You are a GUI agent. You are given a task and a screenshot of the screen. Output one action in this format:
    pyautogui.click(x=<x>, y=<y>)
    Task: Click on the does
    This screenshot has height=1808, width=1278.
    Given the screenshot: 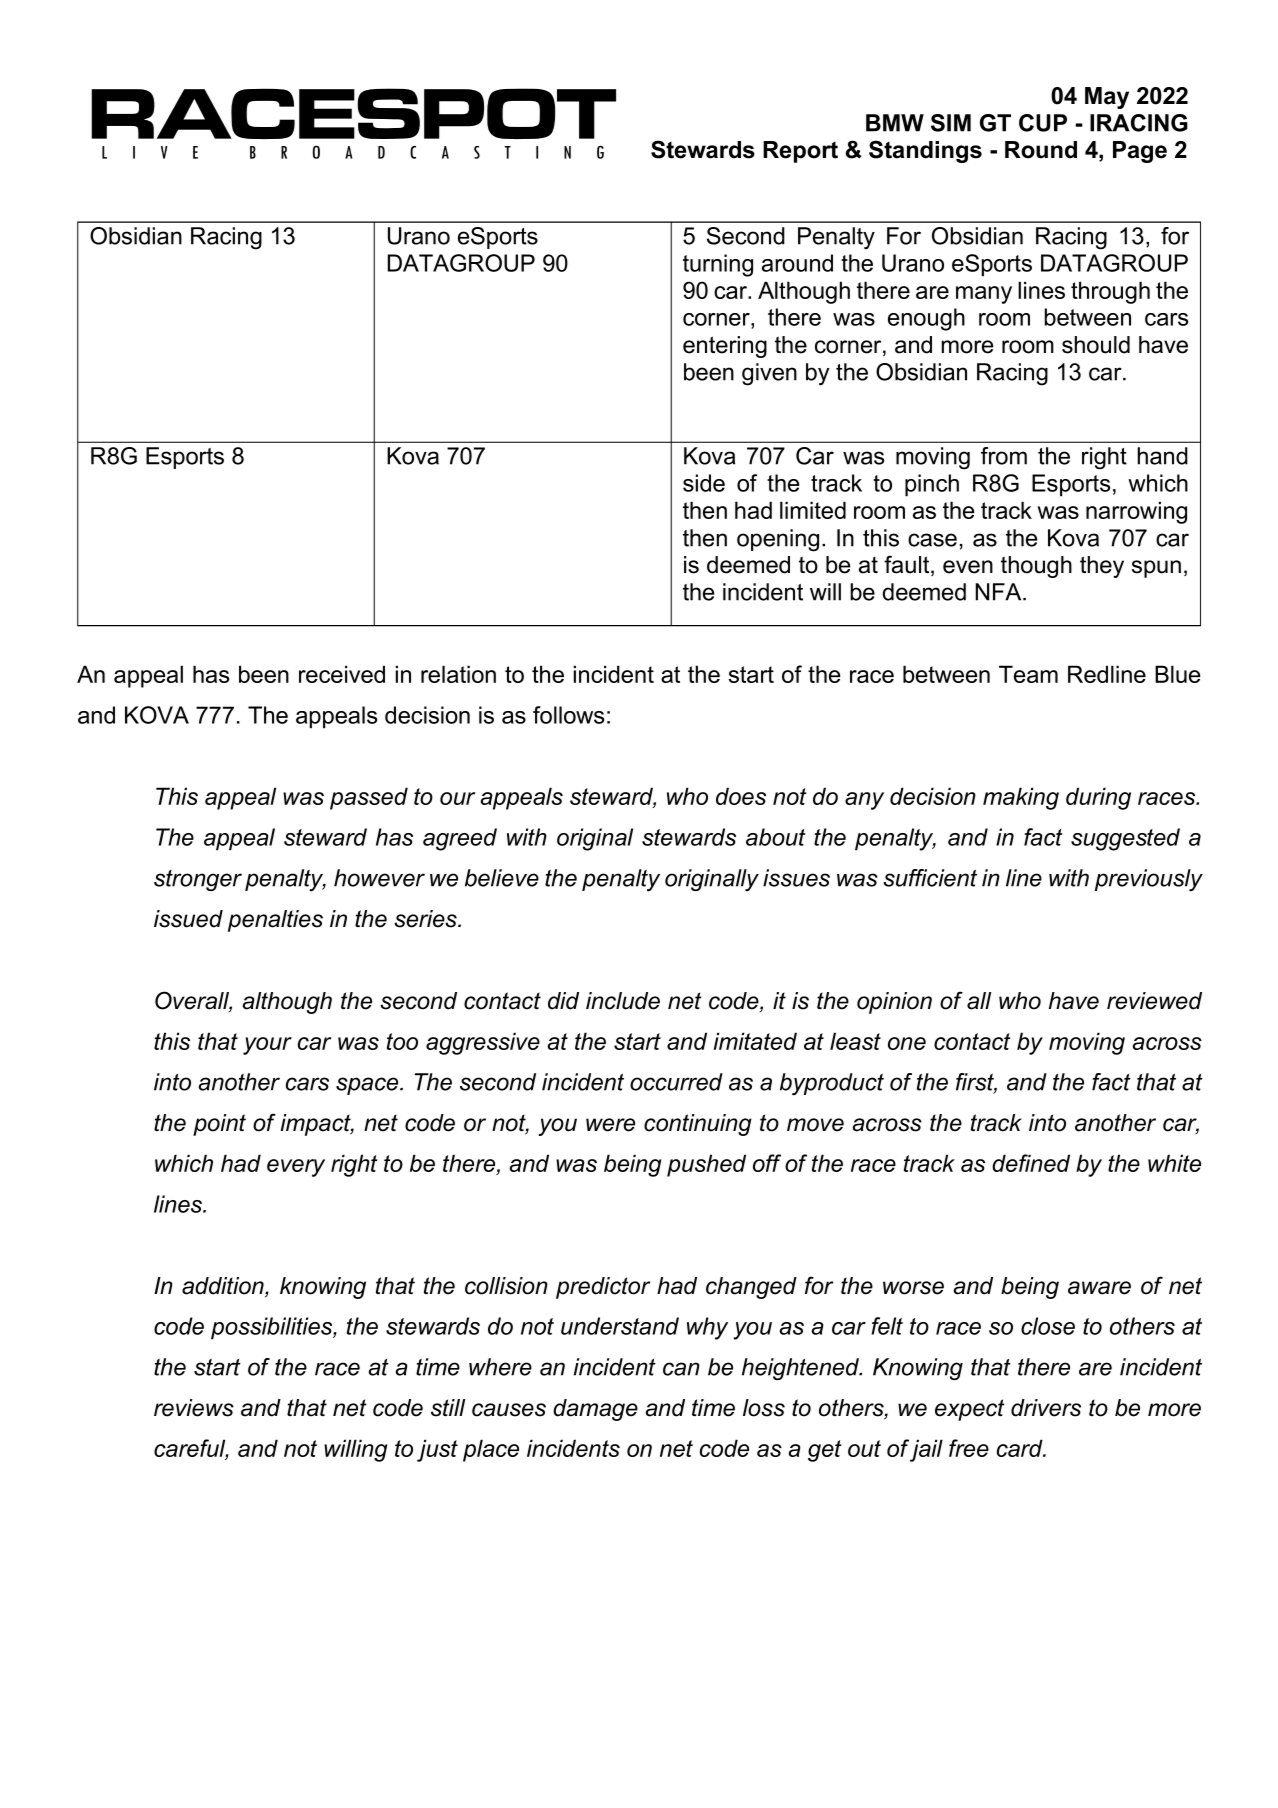 What is the action you would take?
    pyautogui.click(x=741, y=796)
